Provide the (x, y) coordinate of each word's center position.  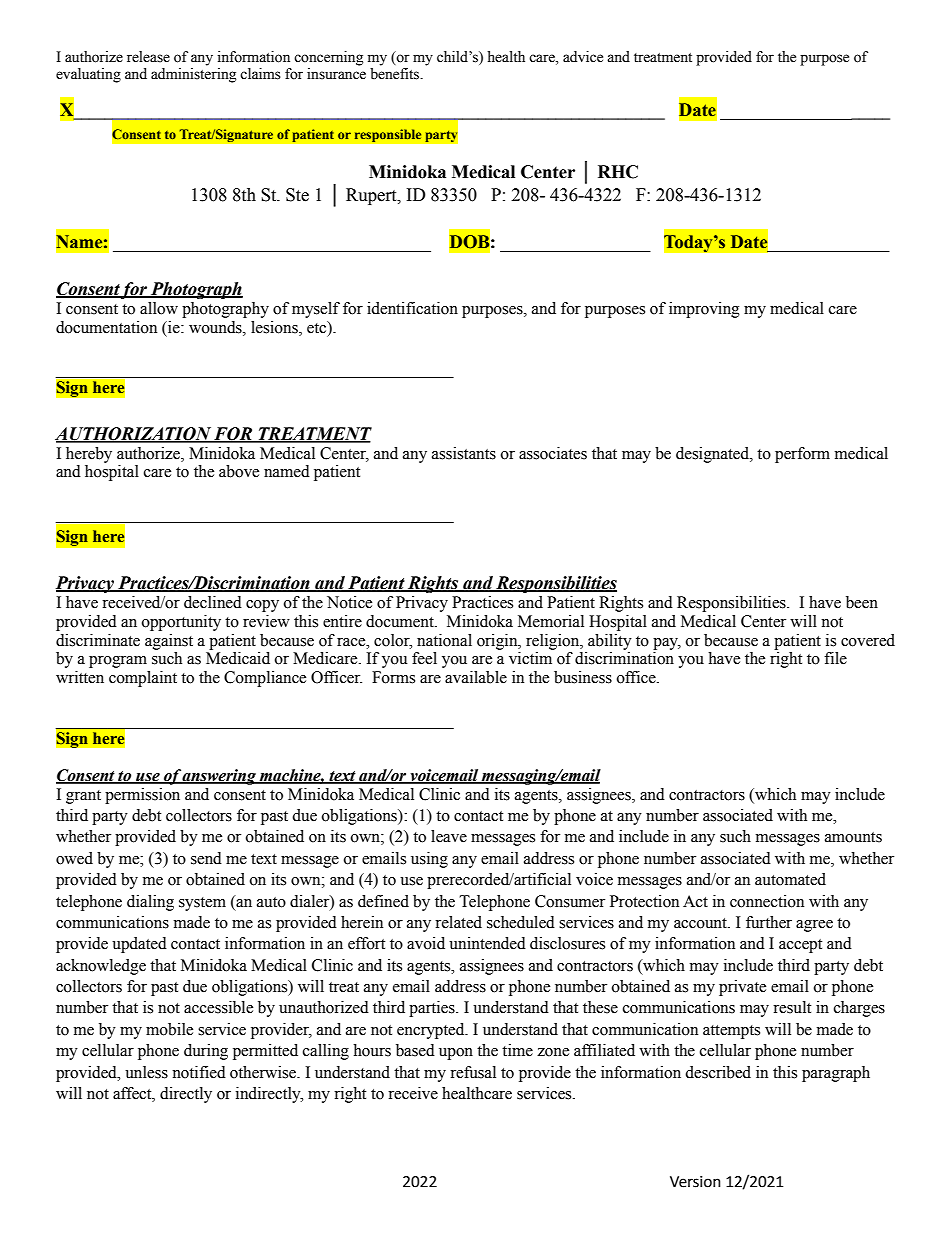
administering (193, 75)
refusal (473, 1072)
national (444, 640)
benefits (396, 74)
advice (583, 57)
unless (146, 1072)
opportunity (181, 623)
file (835, 658)
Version (695, 1182)
